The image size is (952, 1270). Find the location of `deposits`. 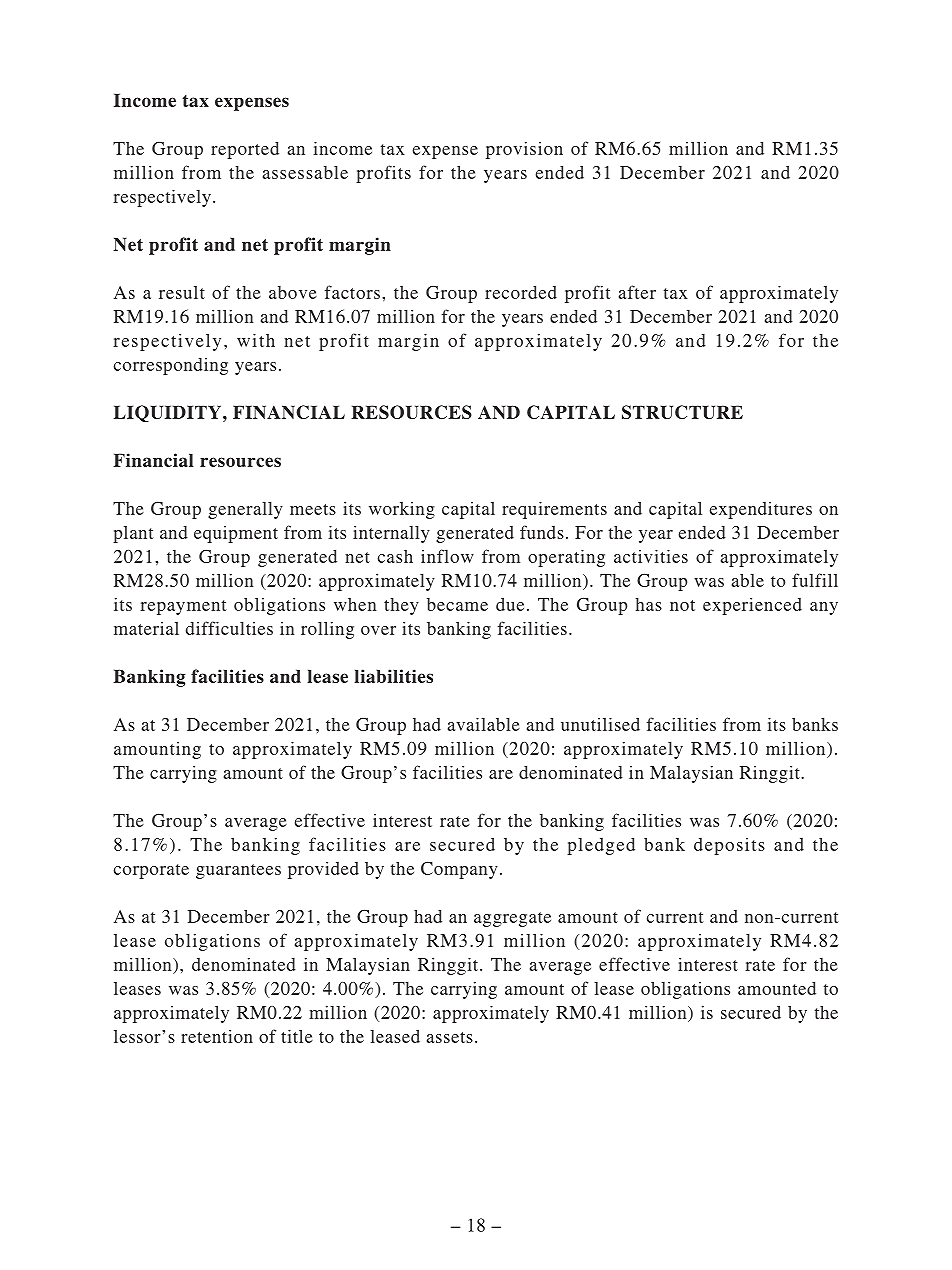

deposits is located at coordinates (729, 846).
